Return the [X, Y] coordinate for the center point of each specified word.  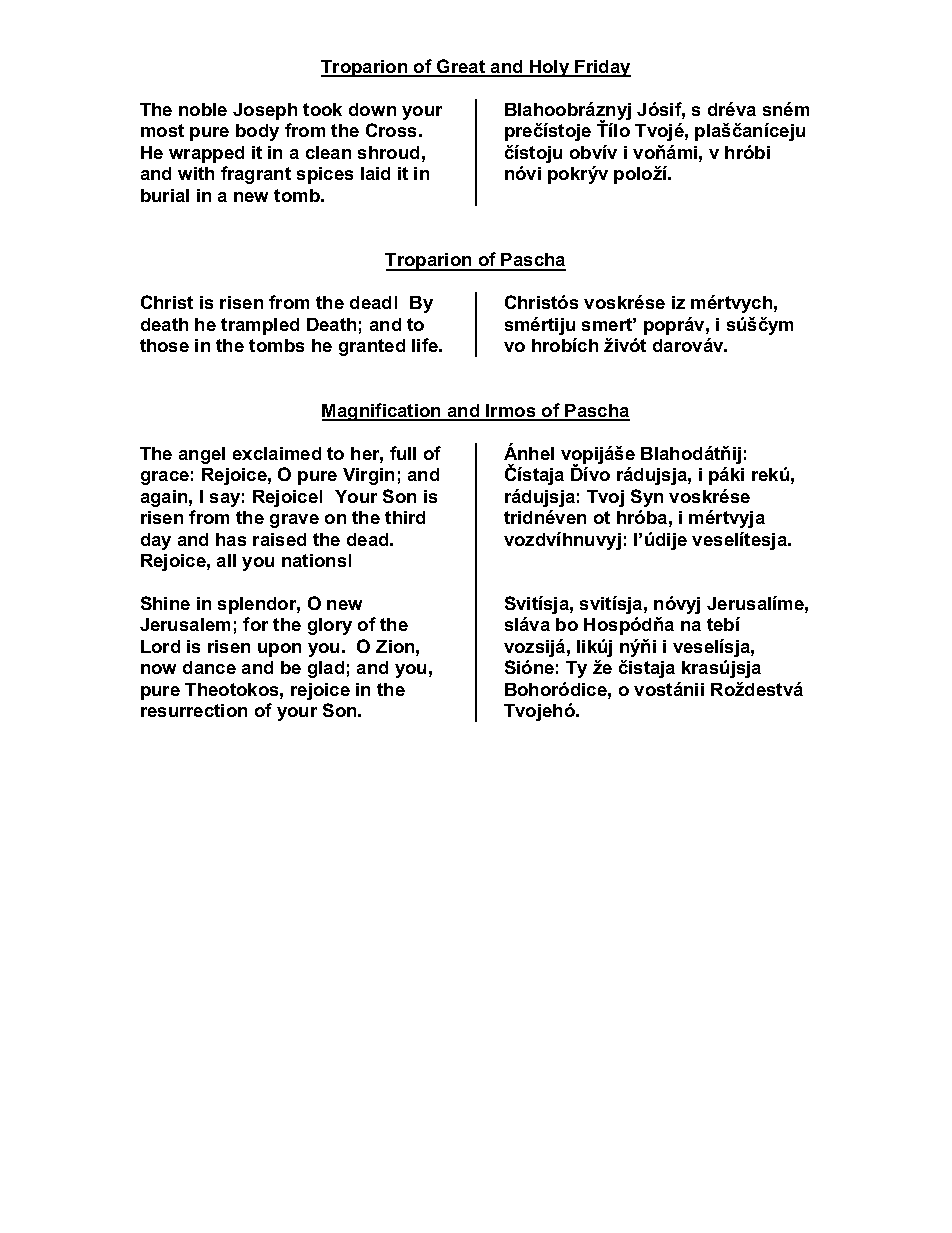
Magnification [382, 412]
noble [203, 109]
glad [326, 669]
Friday [602, 68]
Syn [647, 498]
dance [209, 667]
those [164, 345]
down [372, 109]
